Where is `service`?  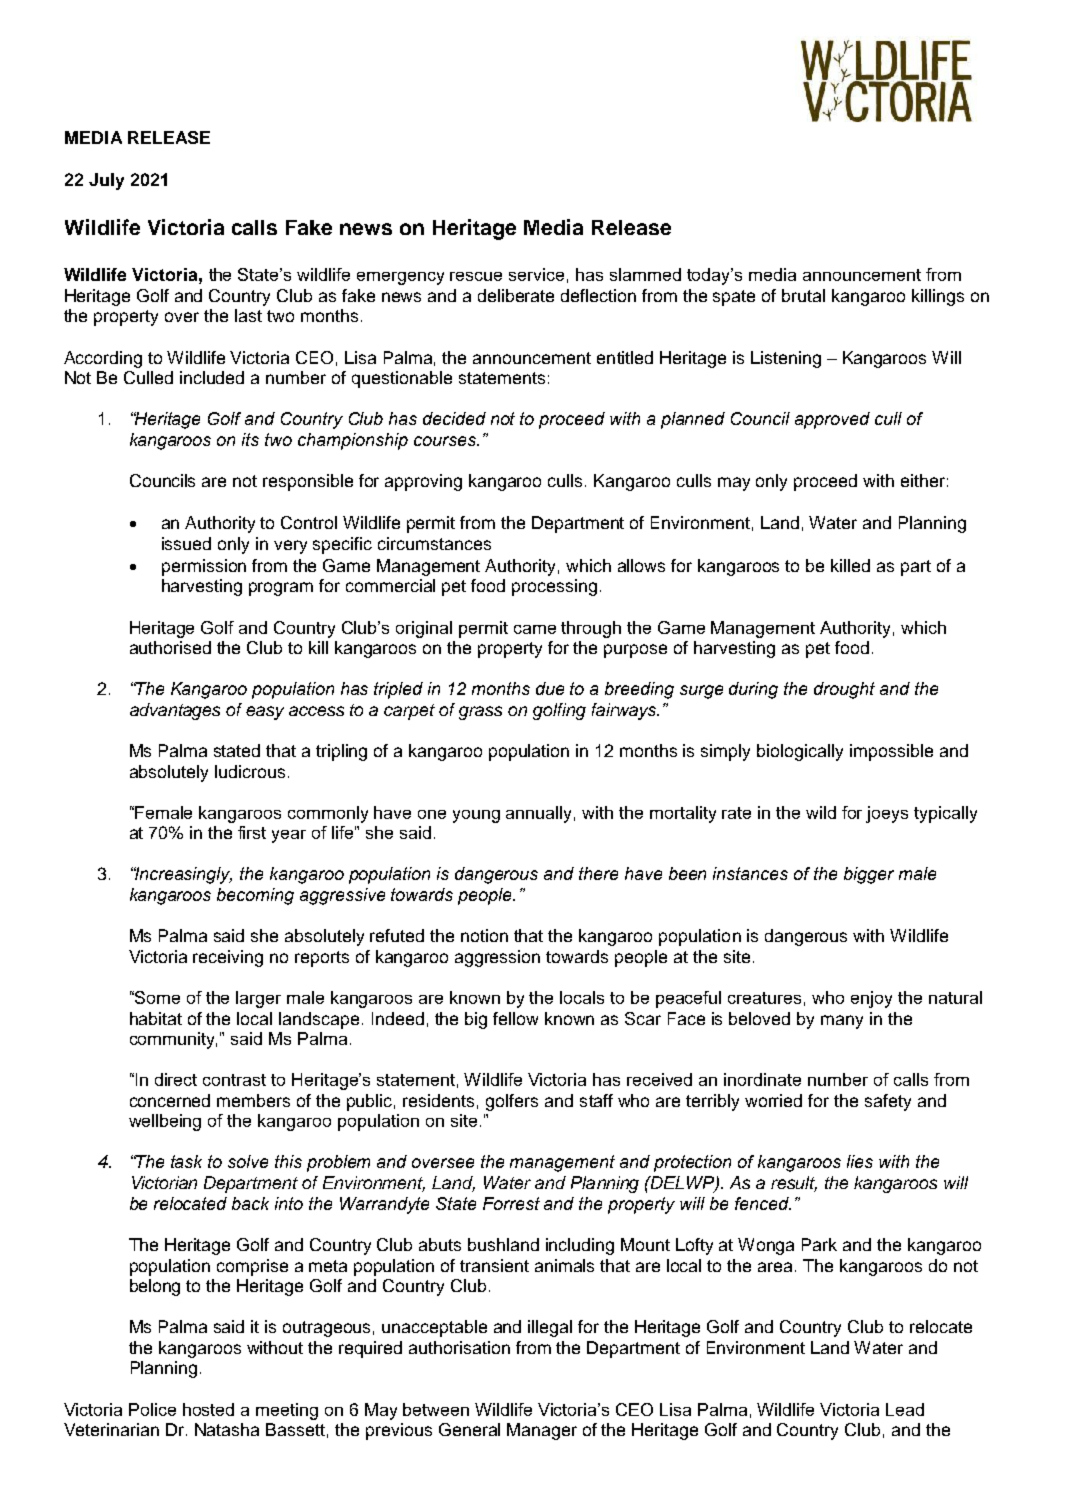
service is located at coordinates (536, 274).
